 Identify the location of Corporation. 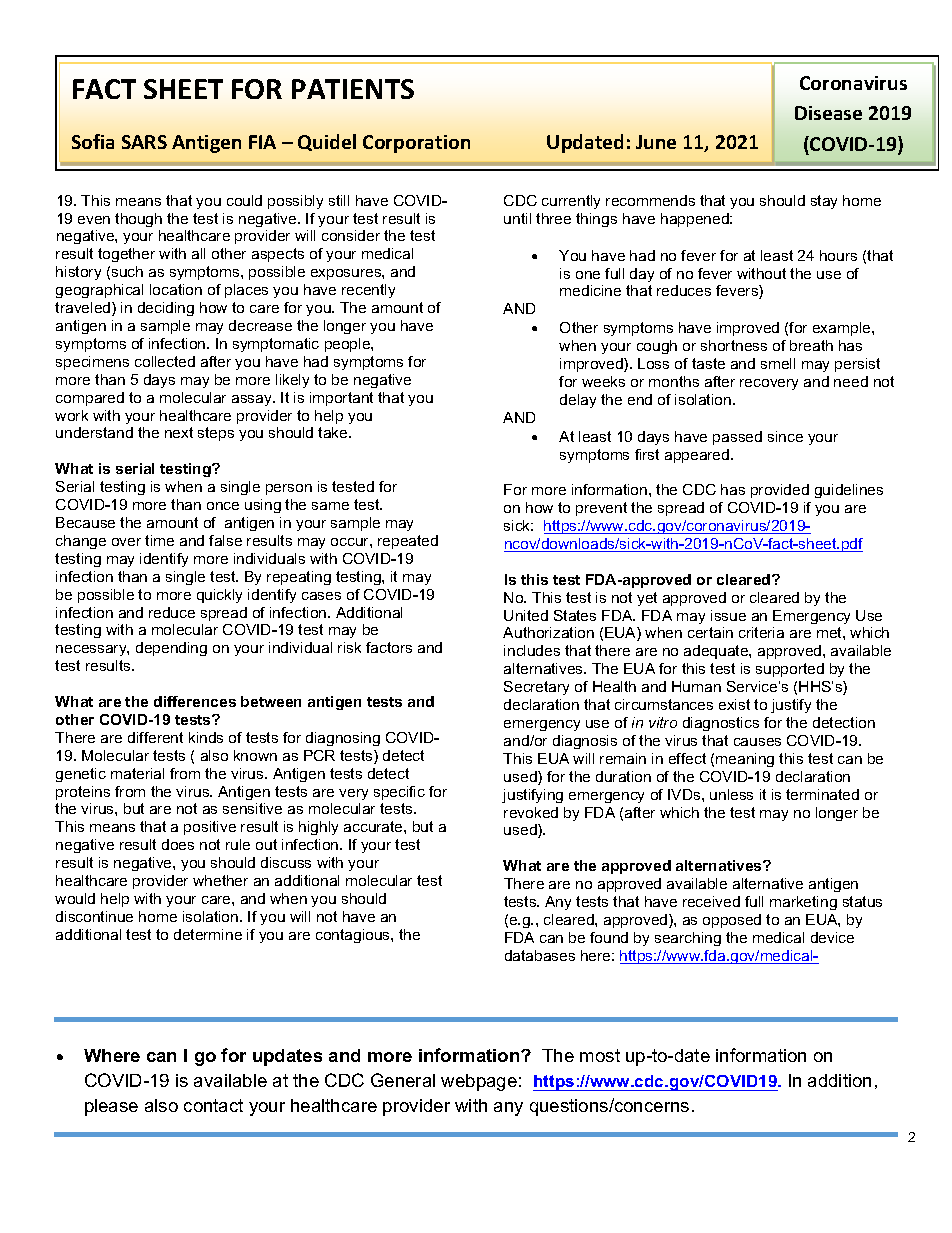
(416, 144).
